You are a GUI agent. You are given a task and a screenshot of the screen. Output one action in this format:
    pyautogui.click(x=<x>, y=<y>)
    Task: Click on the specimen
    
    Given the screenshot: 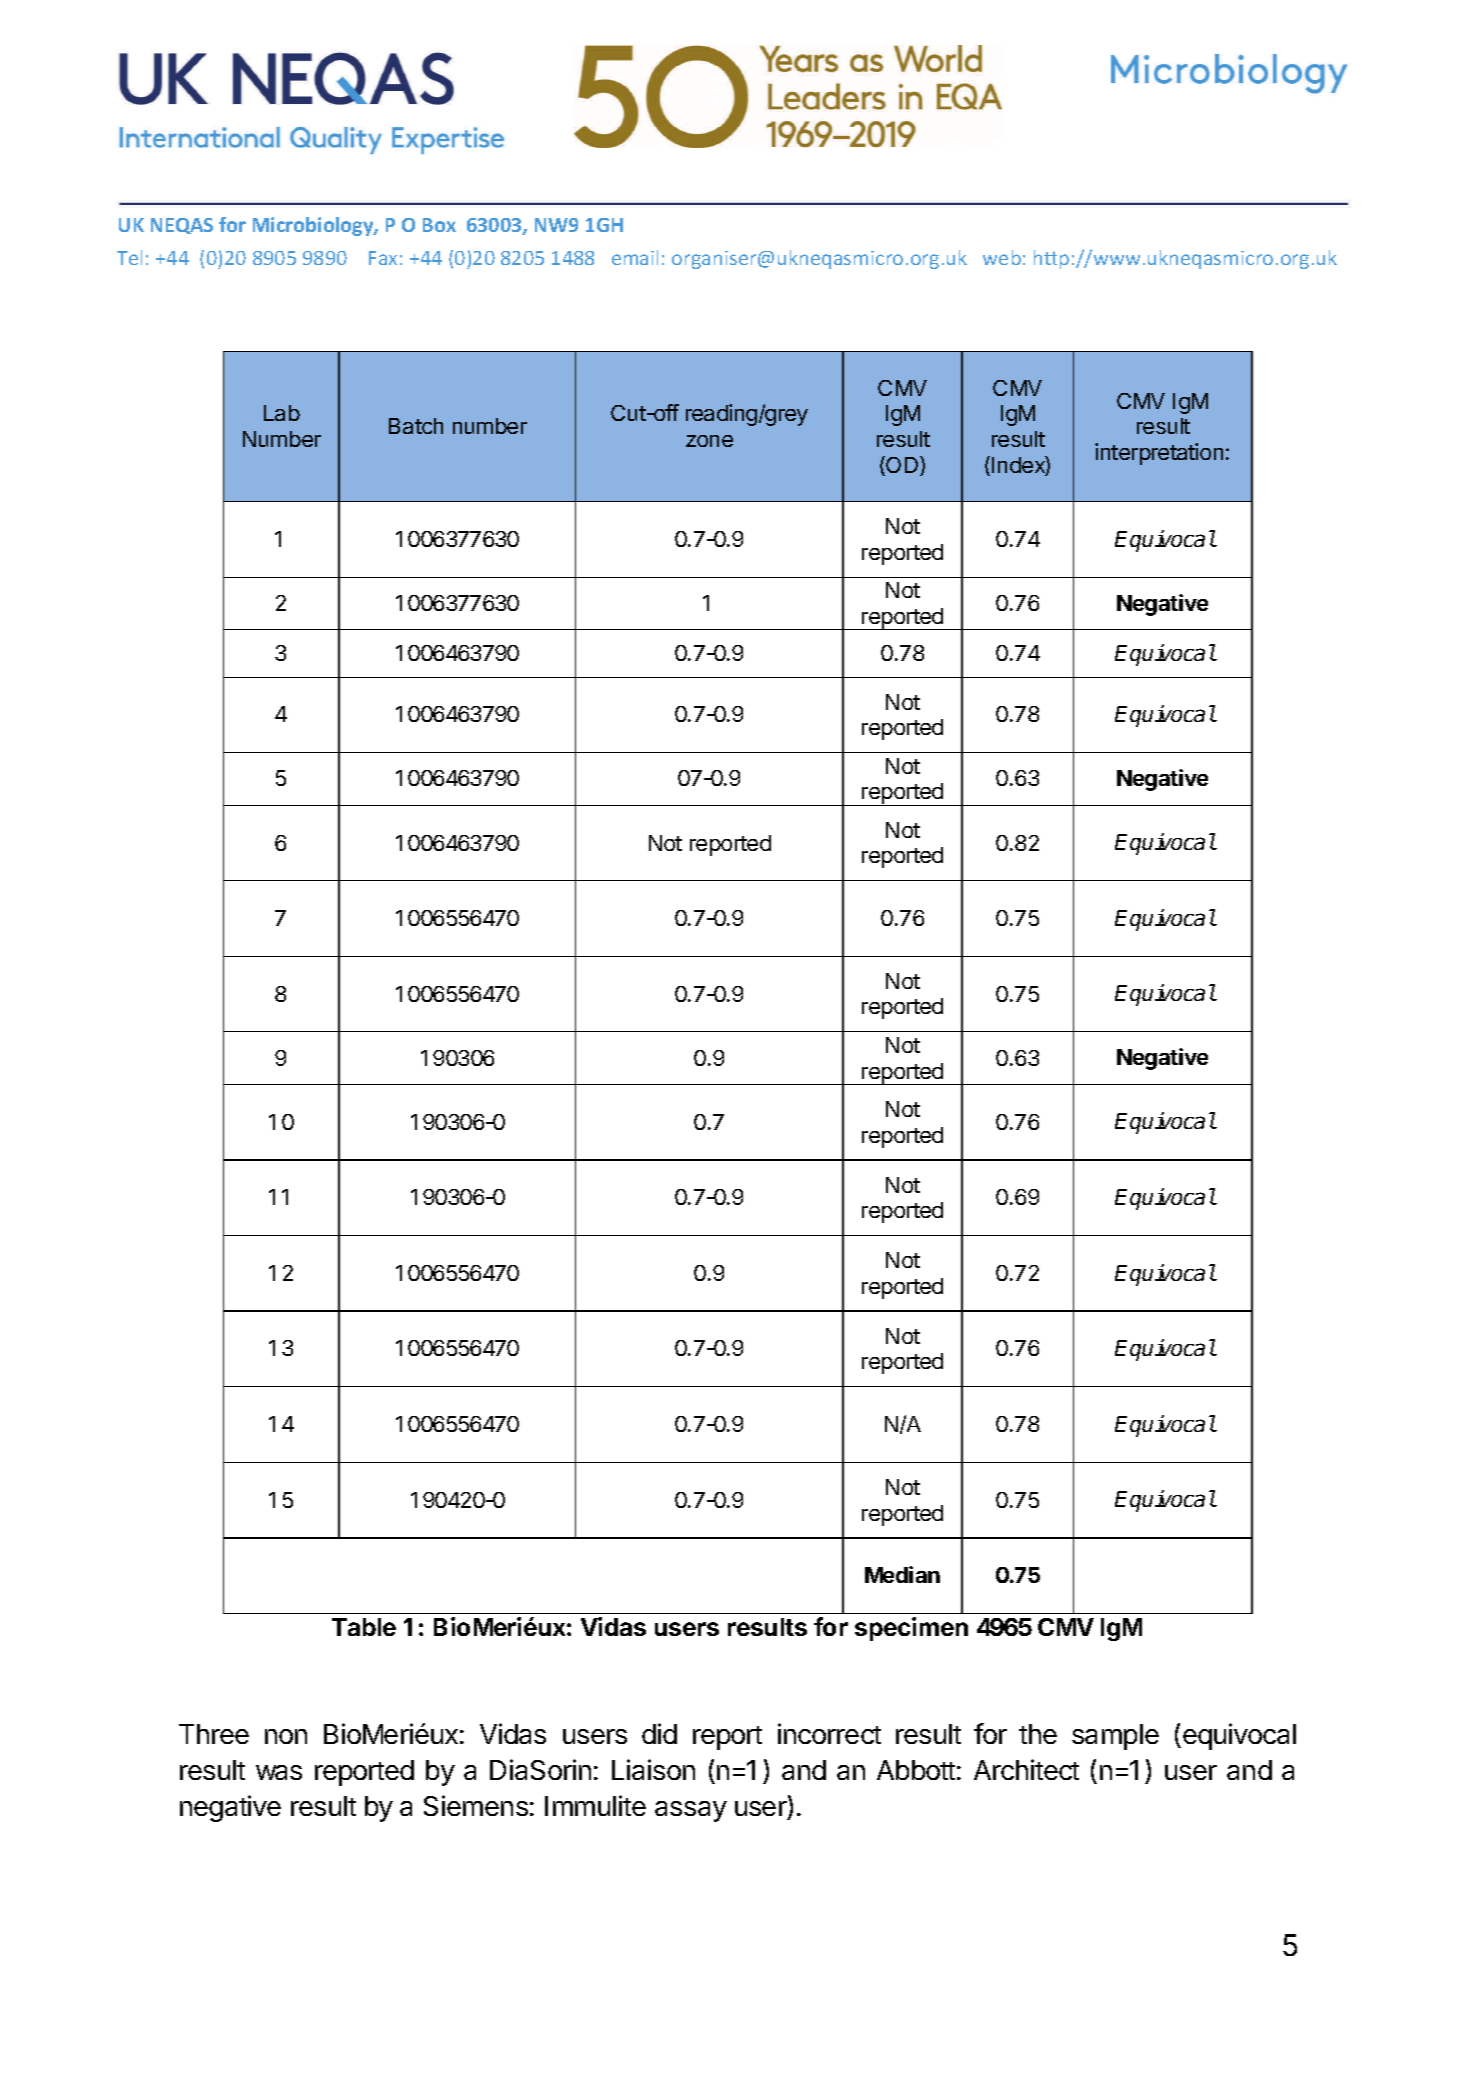 What is the action you would take?
    pyautogui.click(x=911, y=1629)
